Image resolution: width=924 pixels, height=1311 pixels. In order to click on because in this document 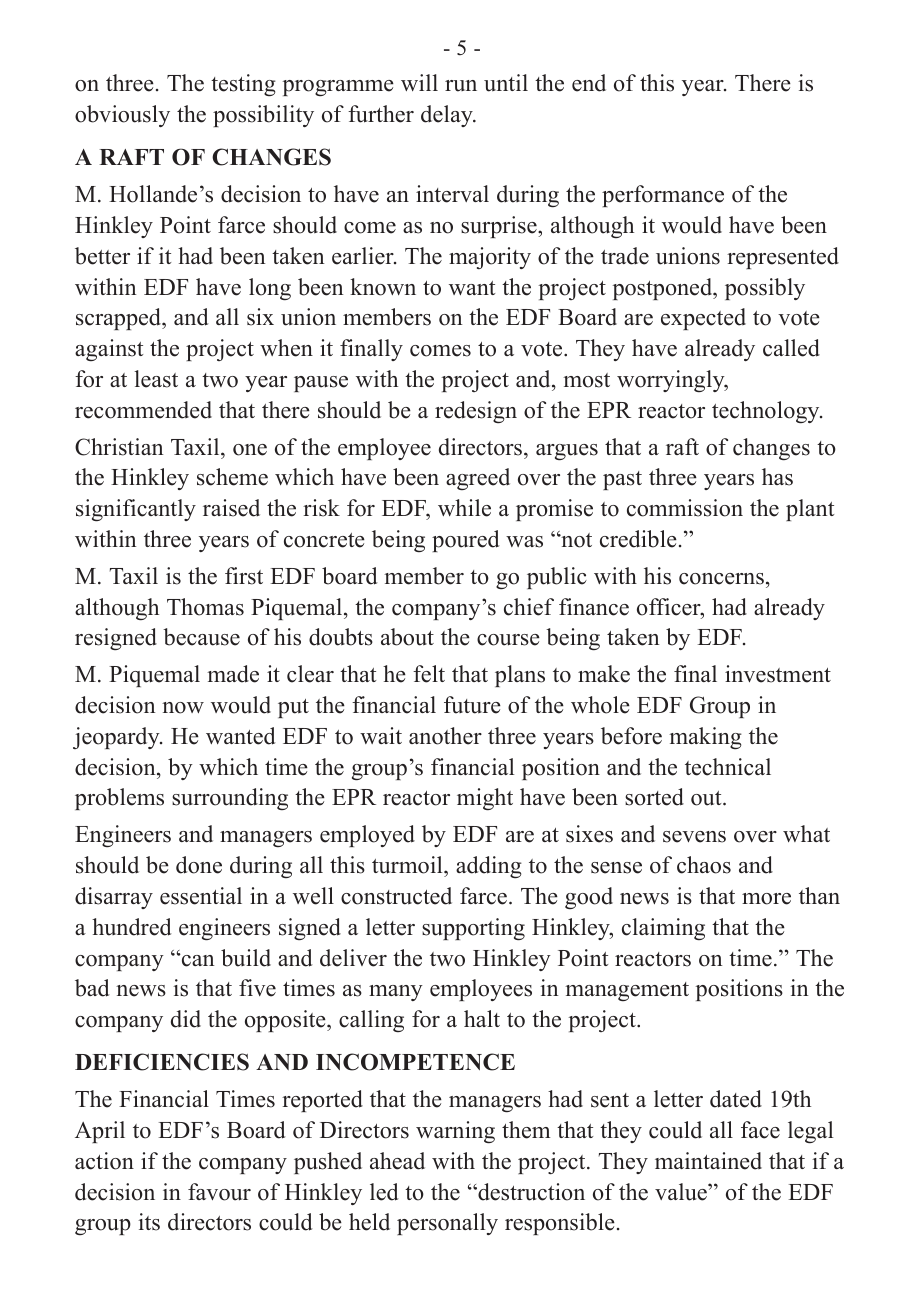, I will do `click(201, 637)`.
